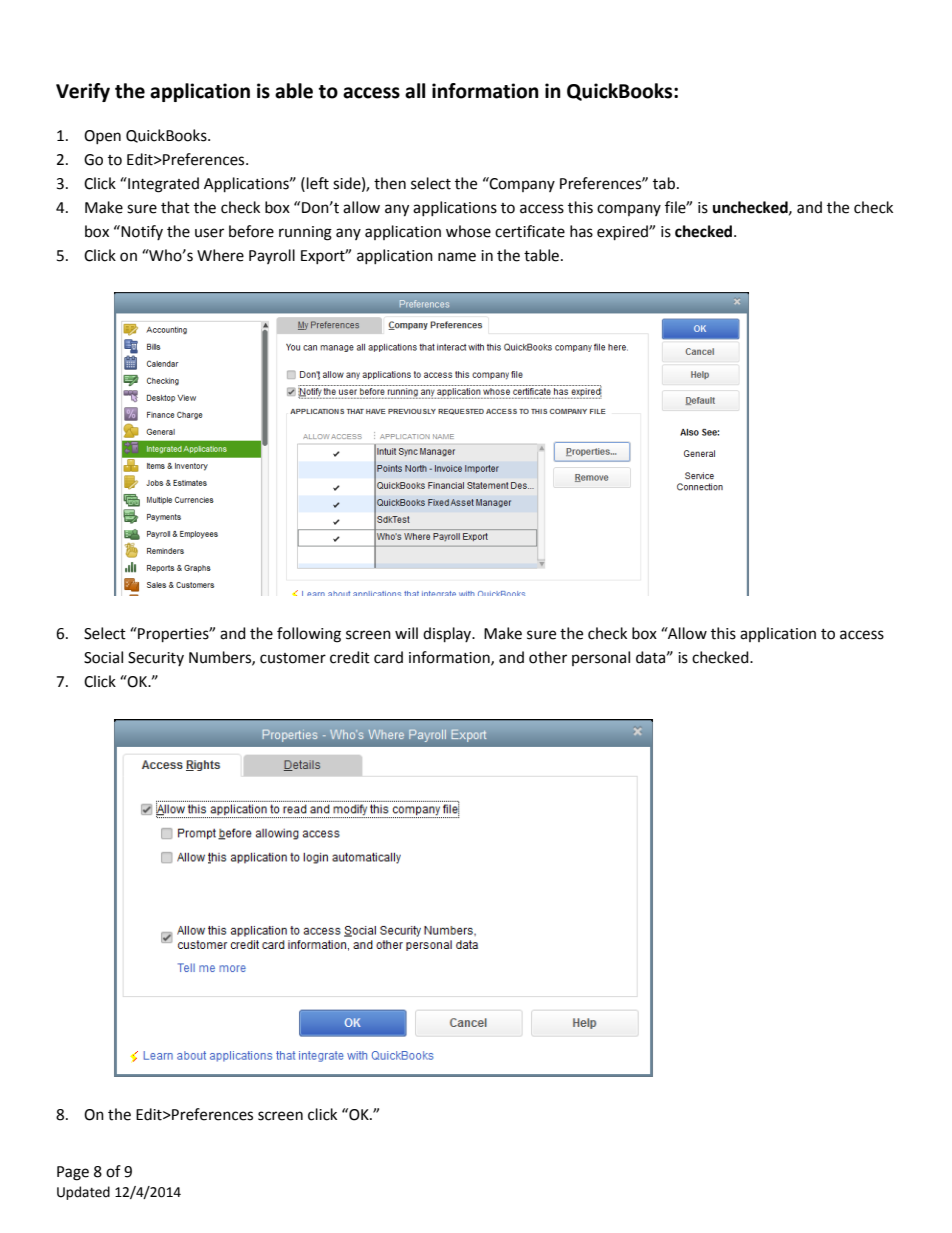 Image resolution: width=952 pixels, height=1233 pixels. What do you see at coordinates (83, 1193) in the screenshot?
I see `Updated` at bounding box center [83, 1193].
